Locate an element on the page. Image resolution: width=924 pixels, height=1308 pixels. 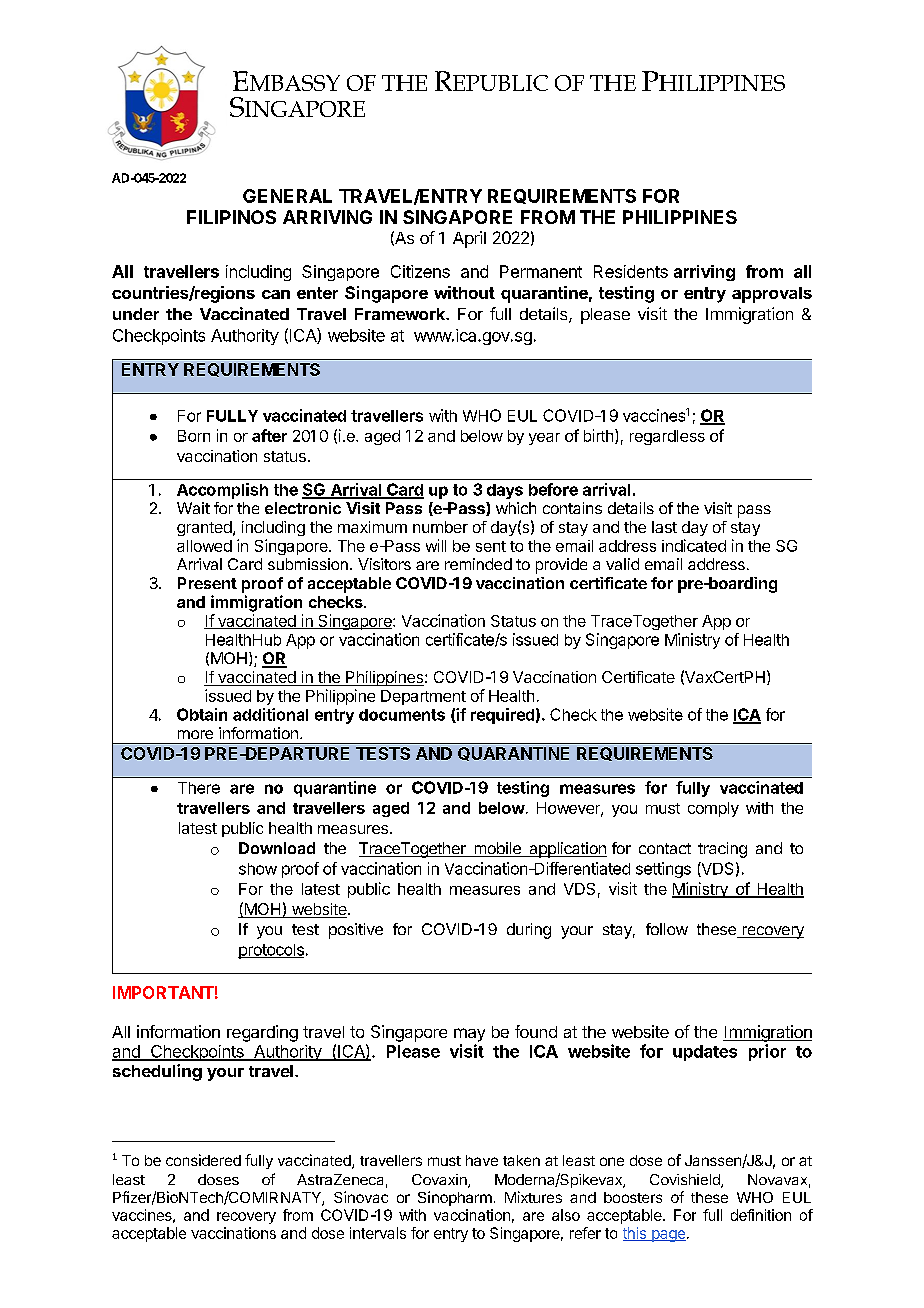
settings is located at coordinates (663, 870).
